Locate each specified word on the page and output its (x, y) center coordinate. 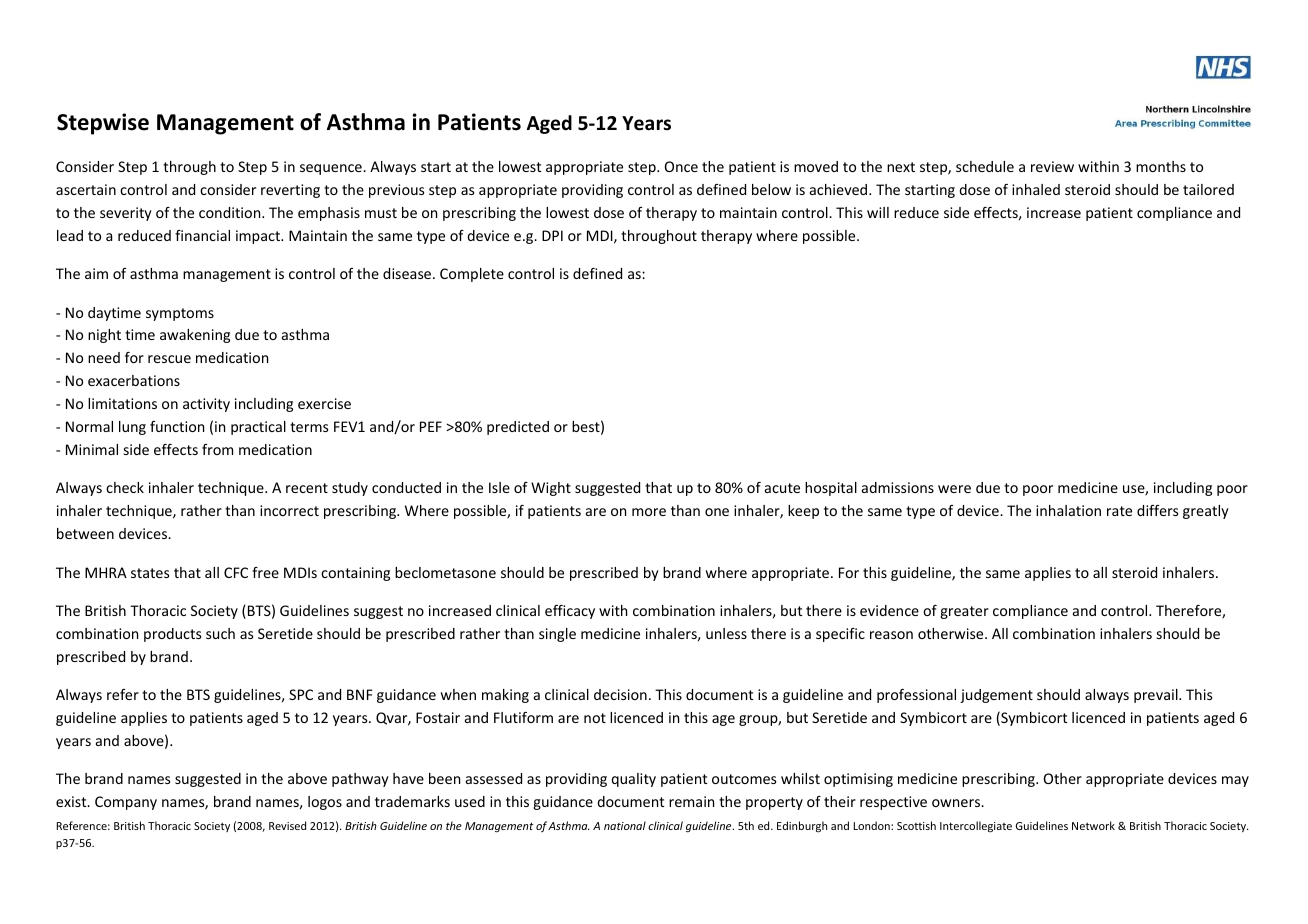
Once (681, 166)
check (125, 487)
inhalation (1068, 510)
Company (126, 803)
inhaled (1036, 189)
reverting (290, 191)
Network (1093, 825)
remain (691, 801)
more (649, 512)
